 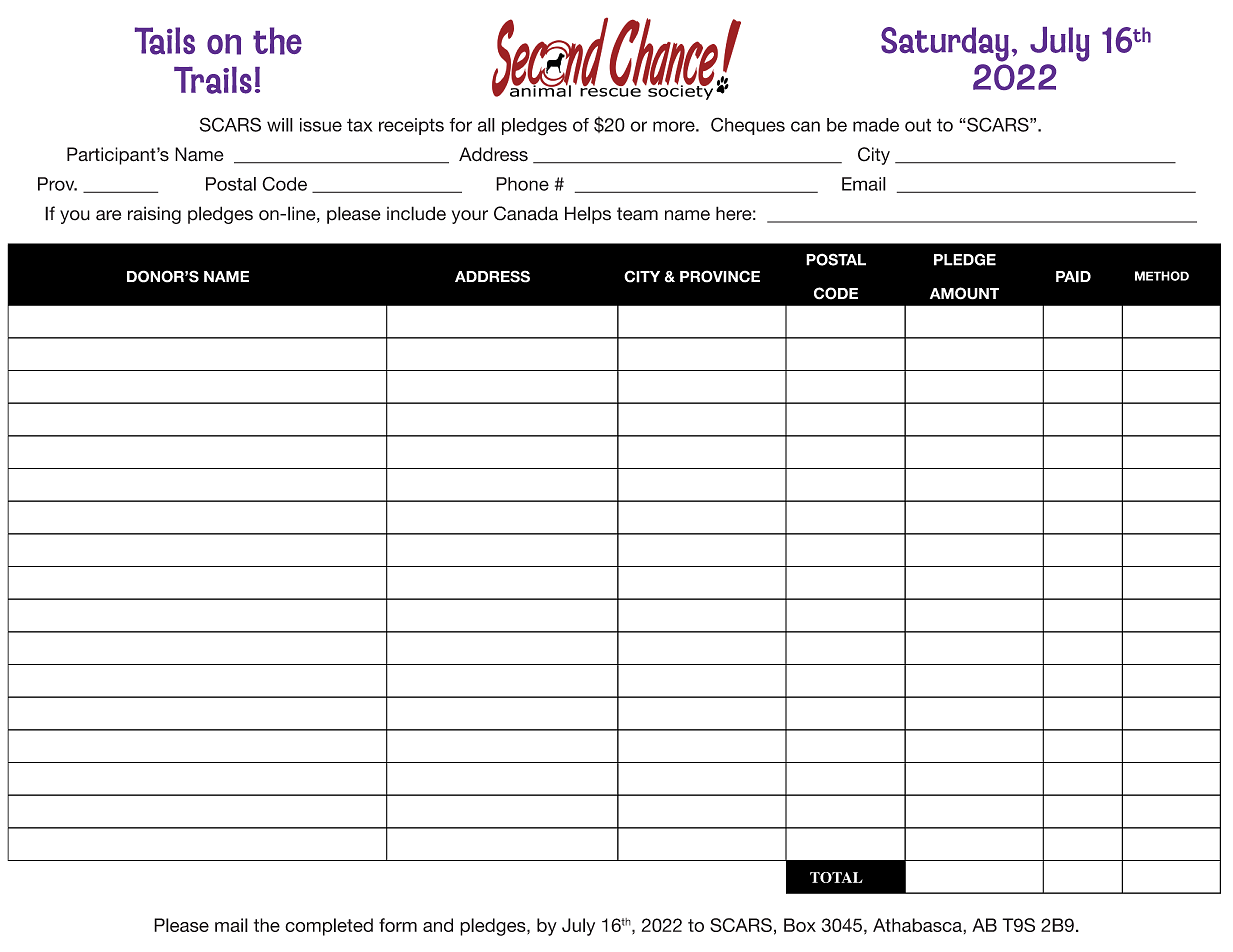 What do you see at coordinates (945, 44) in the screenshot?
I see `Saturday` at bounding box center [945, 44].
